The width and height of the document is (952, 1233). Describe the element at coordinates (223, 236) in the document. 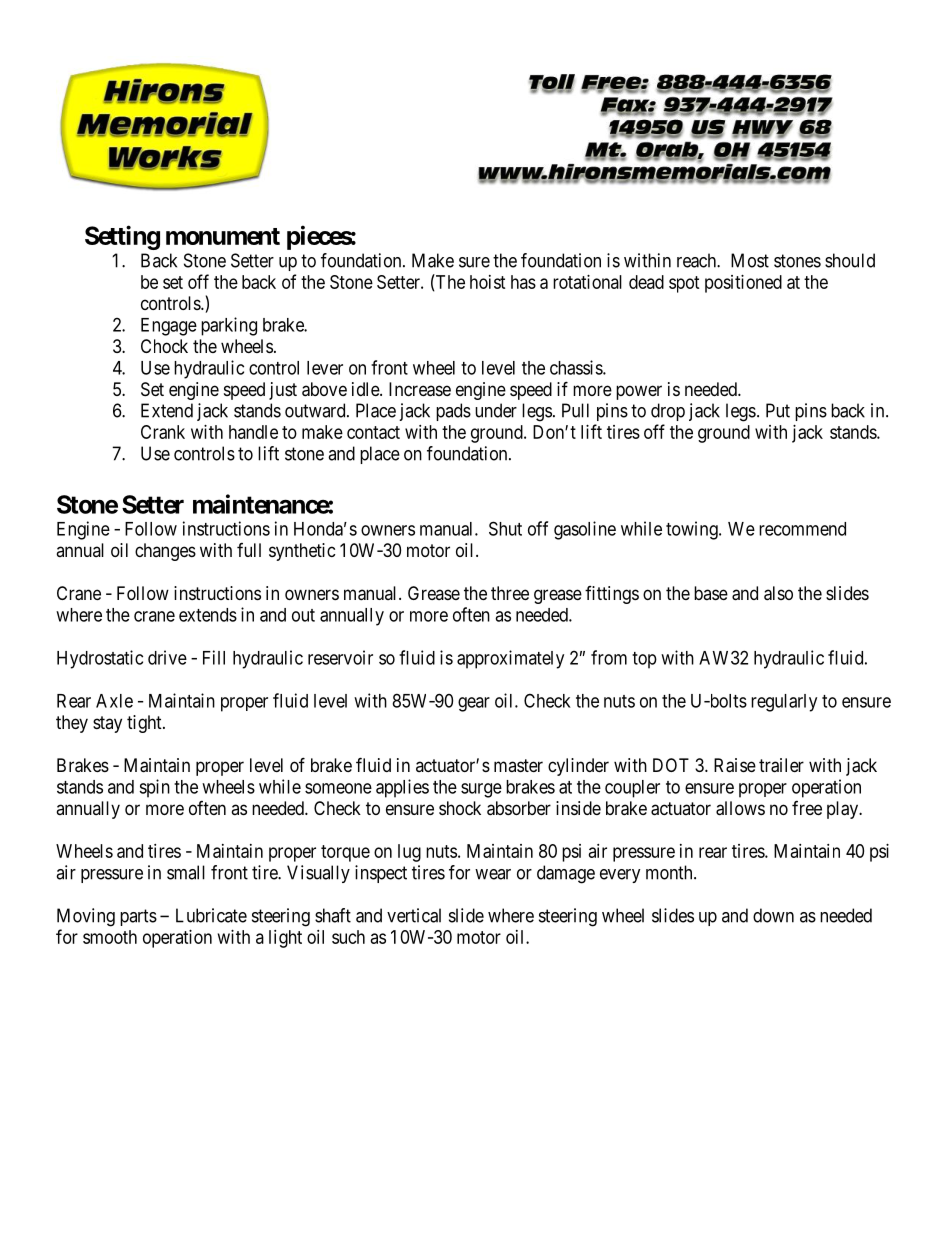

I see `monument` at that location.
